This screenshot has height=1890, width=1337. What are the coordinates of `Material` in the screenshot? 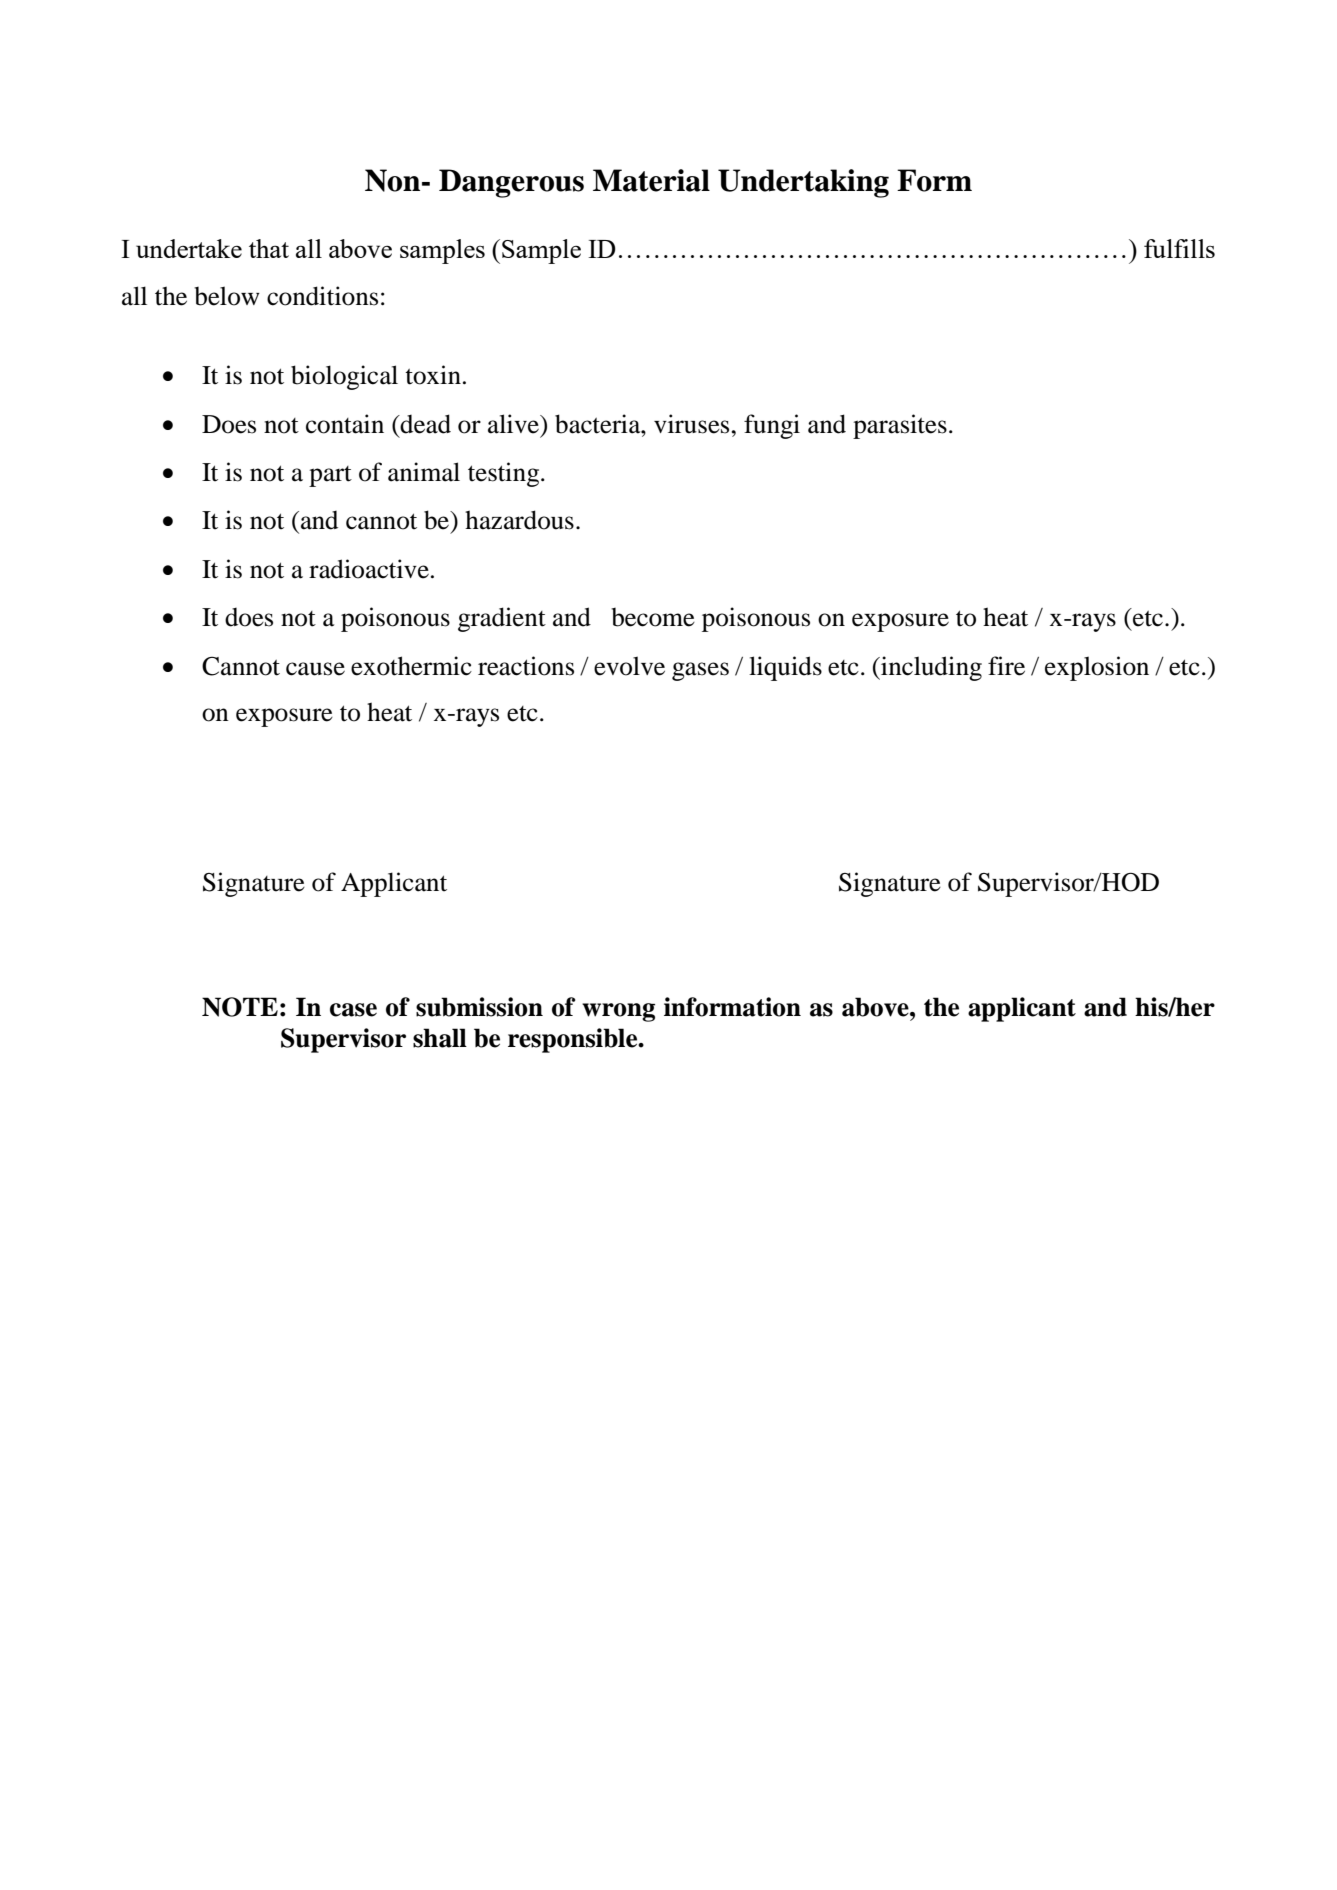 It's located at (651, 180).
